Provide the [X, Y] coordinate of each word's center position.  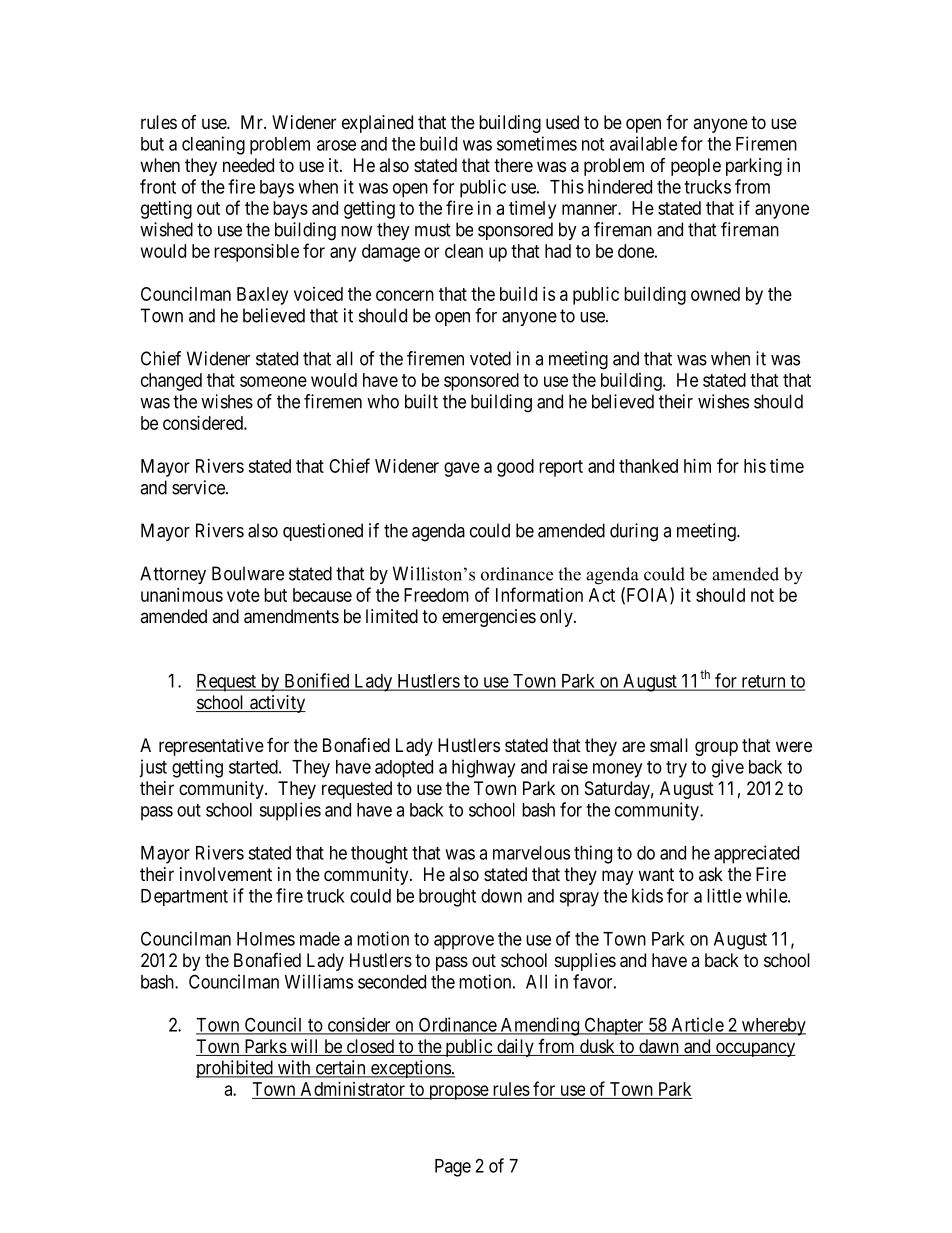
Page [453, 1168]
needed [248, 165]
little [724, 895]
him [697, 466]
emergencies [489, 618]
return [763, 682]
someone [273, 381]
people [696, 167]
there [513, 165]
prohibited [235, 1069]
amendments [291, 616]
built [421, 401]
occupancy [754, 1049]
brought [447, 898]
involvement [226, 874]
